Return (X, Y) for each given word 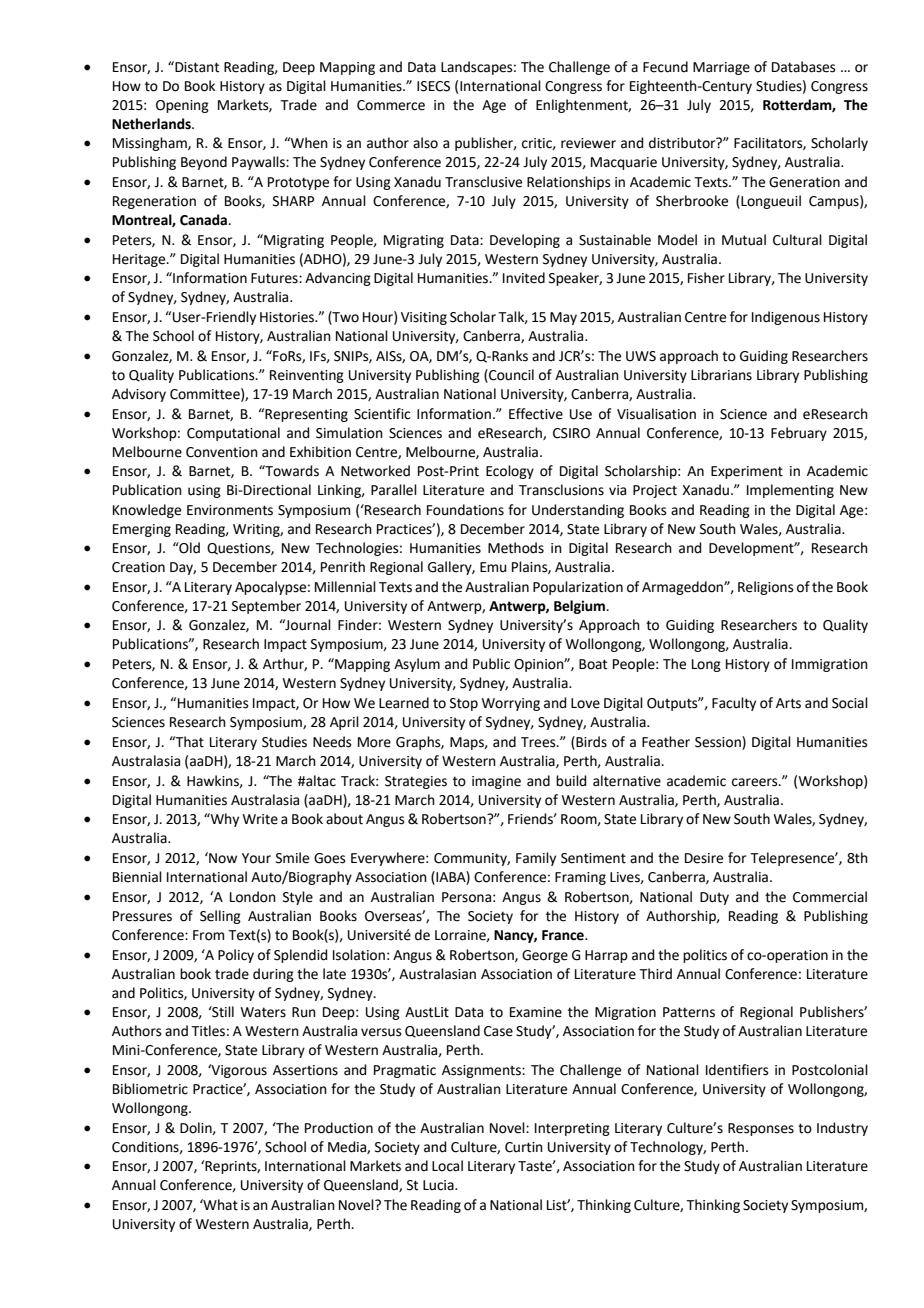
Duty (714, 898)
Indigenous (786, 318)
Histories (288, 317)
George (545, 956)
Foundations (465, 510)
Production (339, 1128)
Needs (332, 742)
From (208, 935)
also (425, 143)
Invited (524, 278)
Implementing (790, 491)
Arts (788, 703)
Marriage (721, 68)
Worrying (511, 704)
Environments (230, 510)
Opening (182, 106)
